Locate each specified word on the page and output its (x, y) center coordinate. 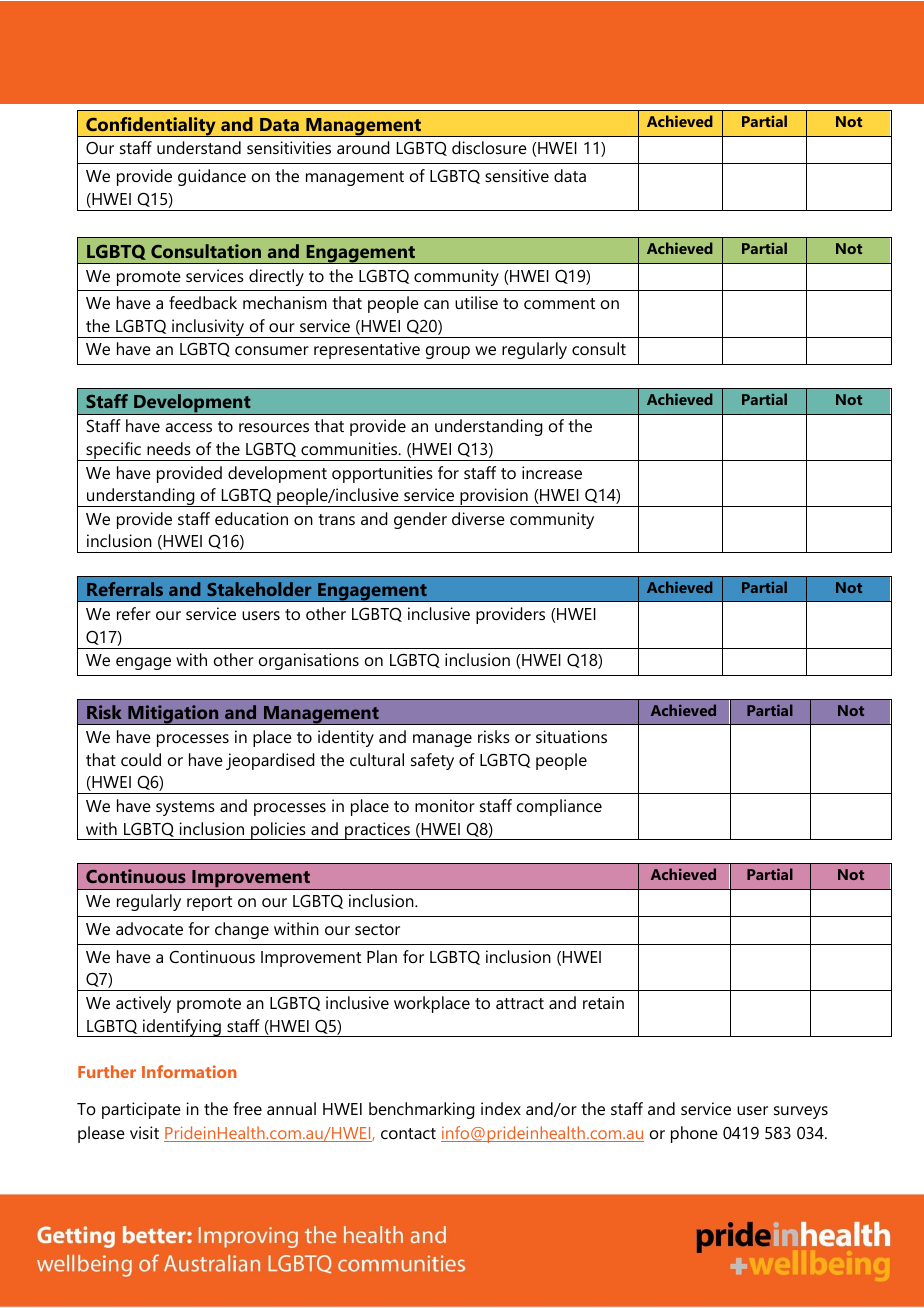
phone (694, 1134)
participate (141, 1110)
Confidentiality (151, 127)
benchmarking (422, 1110)
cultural (377, 759)
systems (185, 808)
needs (169, 448)
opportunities (382, 474)
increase (552, 472)
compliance (559, 807)
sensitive (517, 175)
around (363, 147)
